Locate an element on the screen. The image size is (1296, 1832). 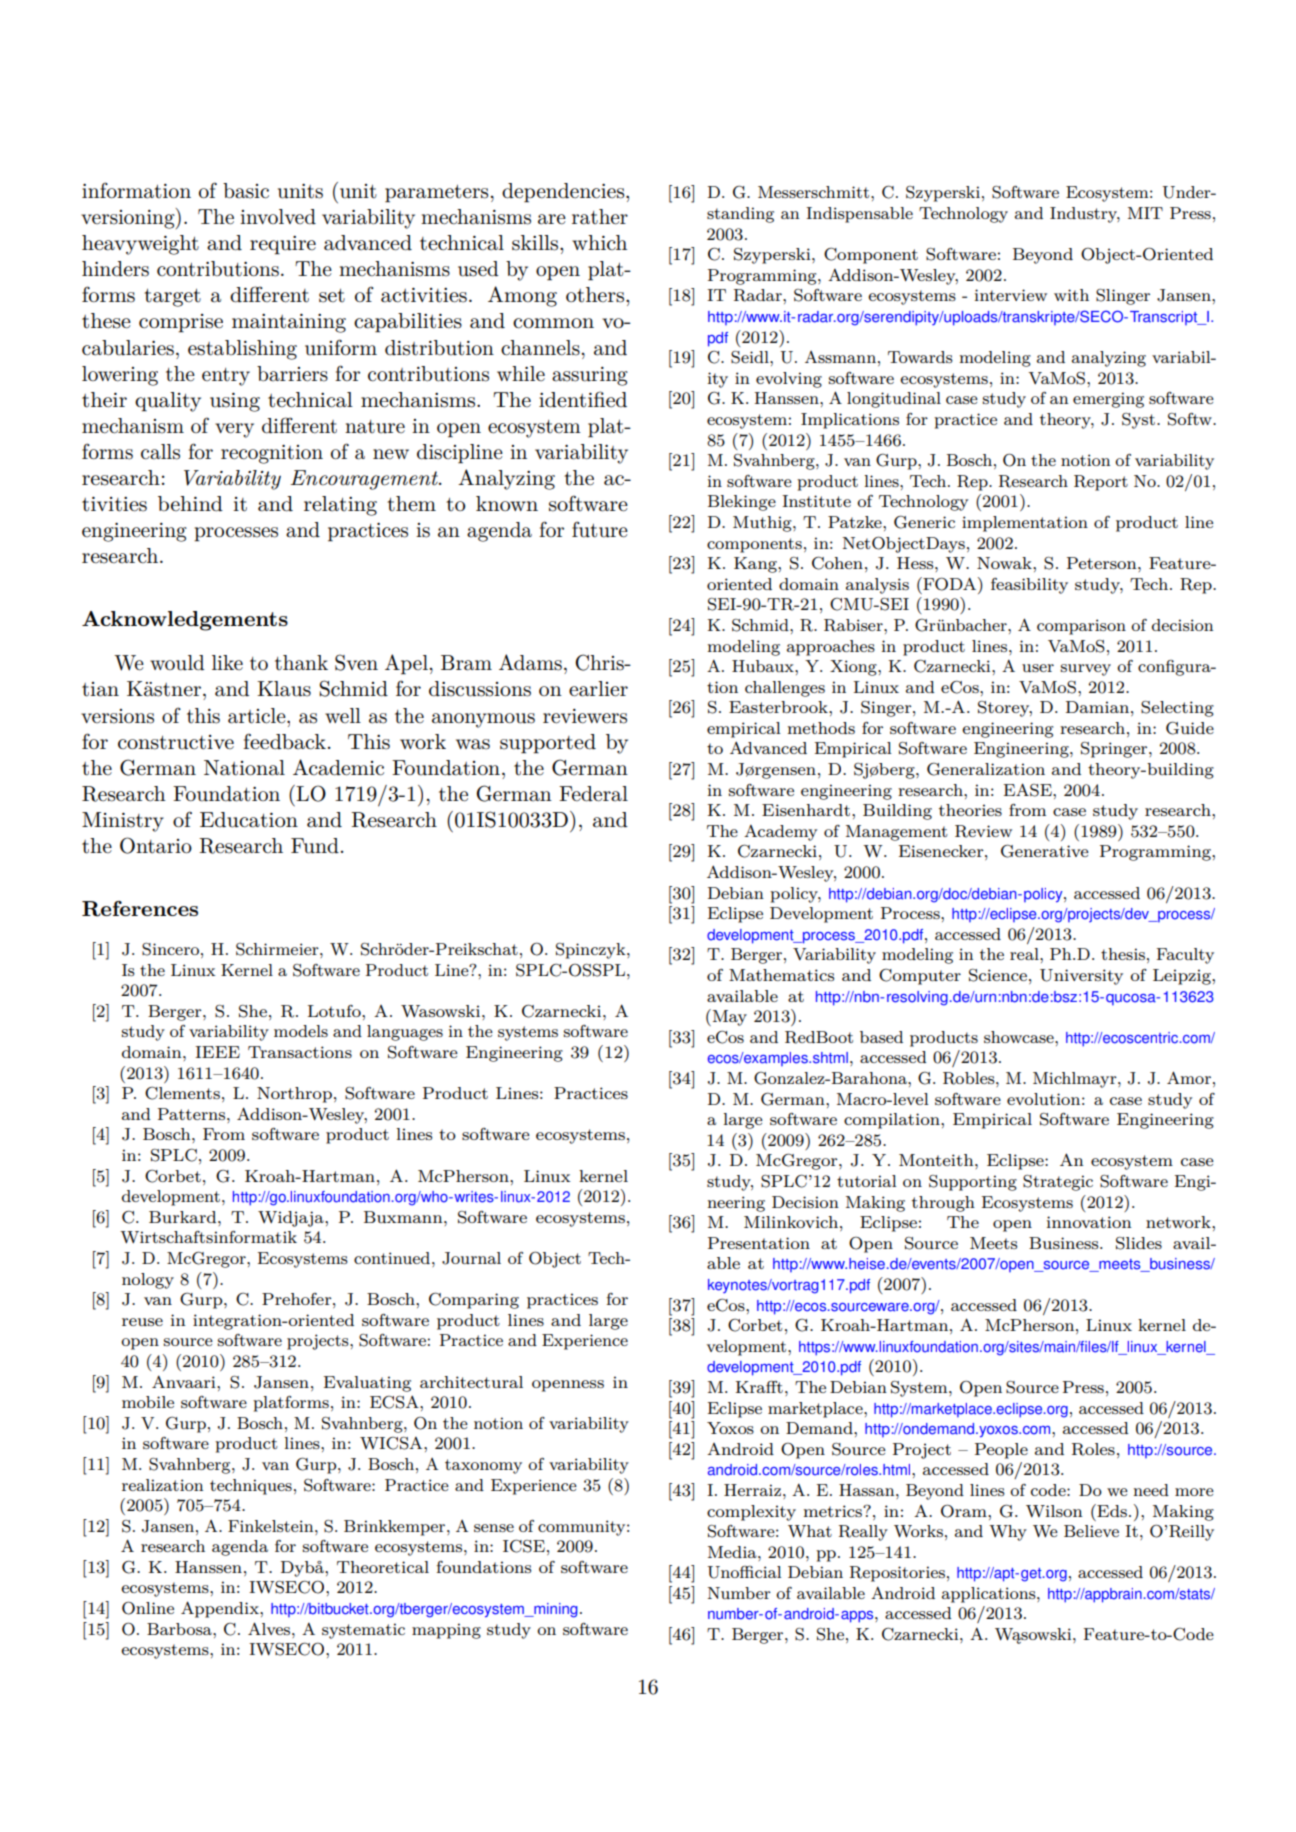
involved is located at coordinates (278, 217).
